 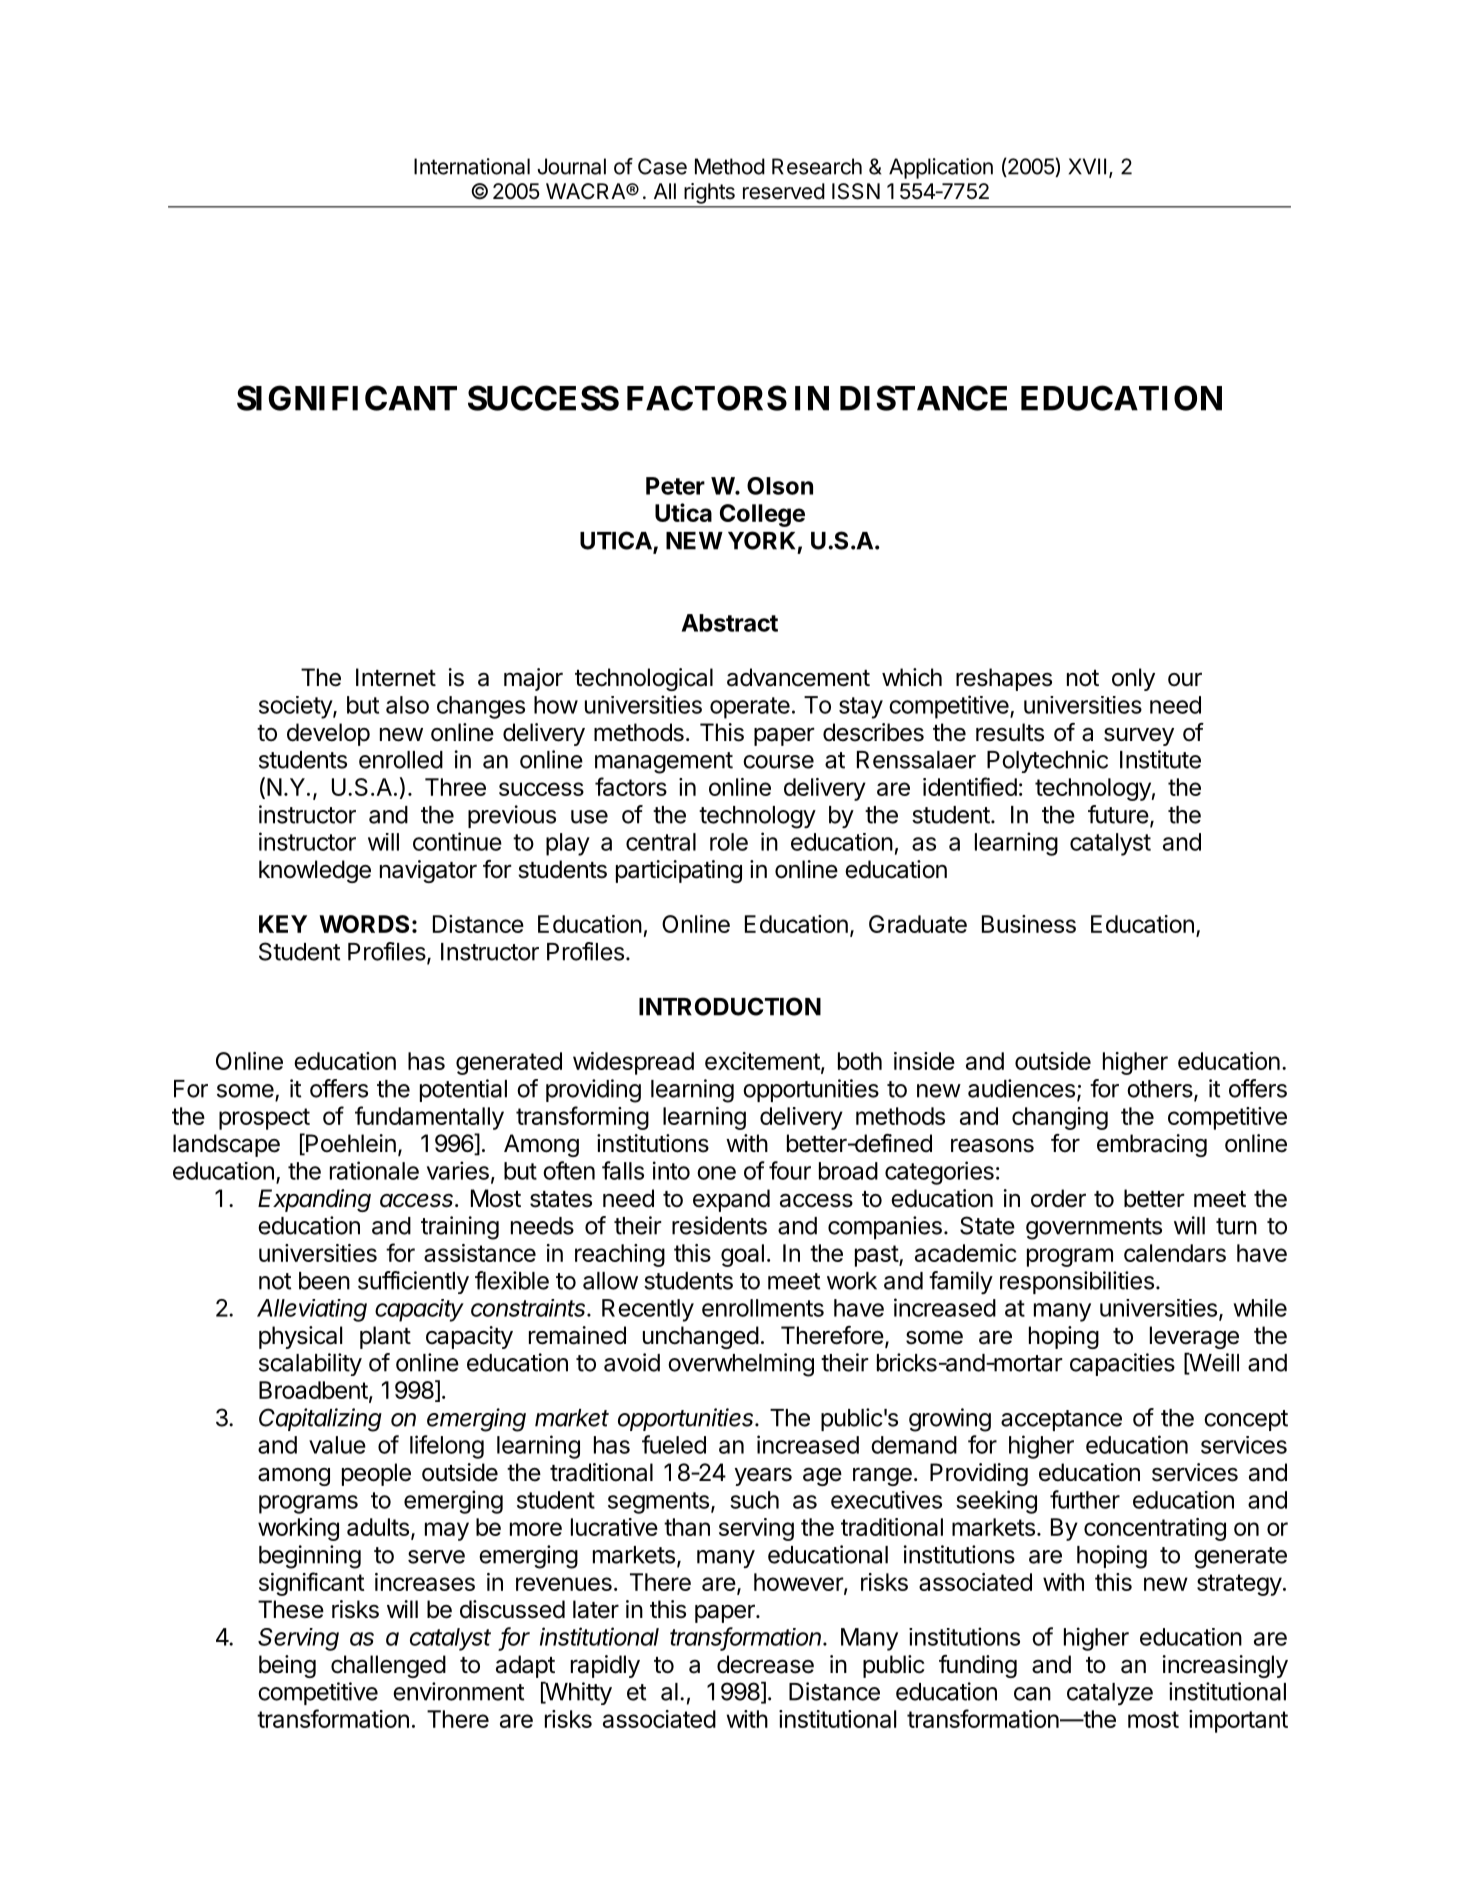 I want to click on enrollments, so click(x=763, y=1308).
